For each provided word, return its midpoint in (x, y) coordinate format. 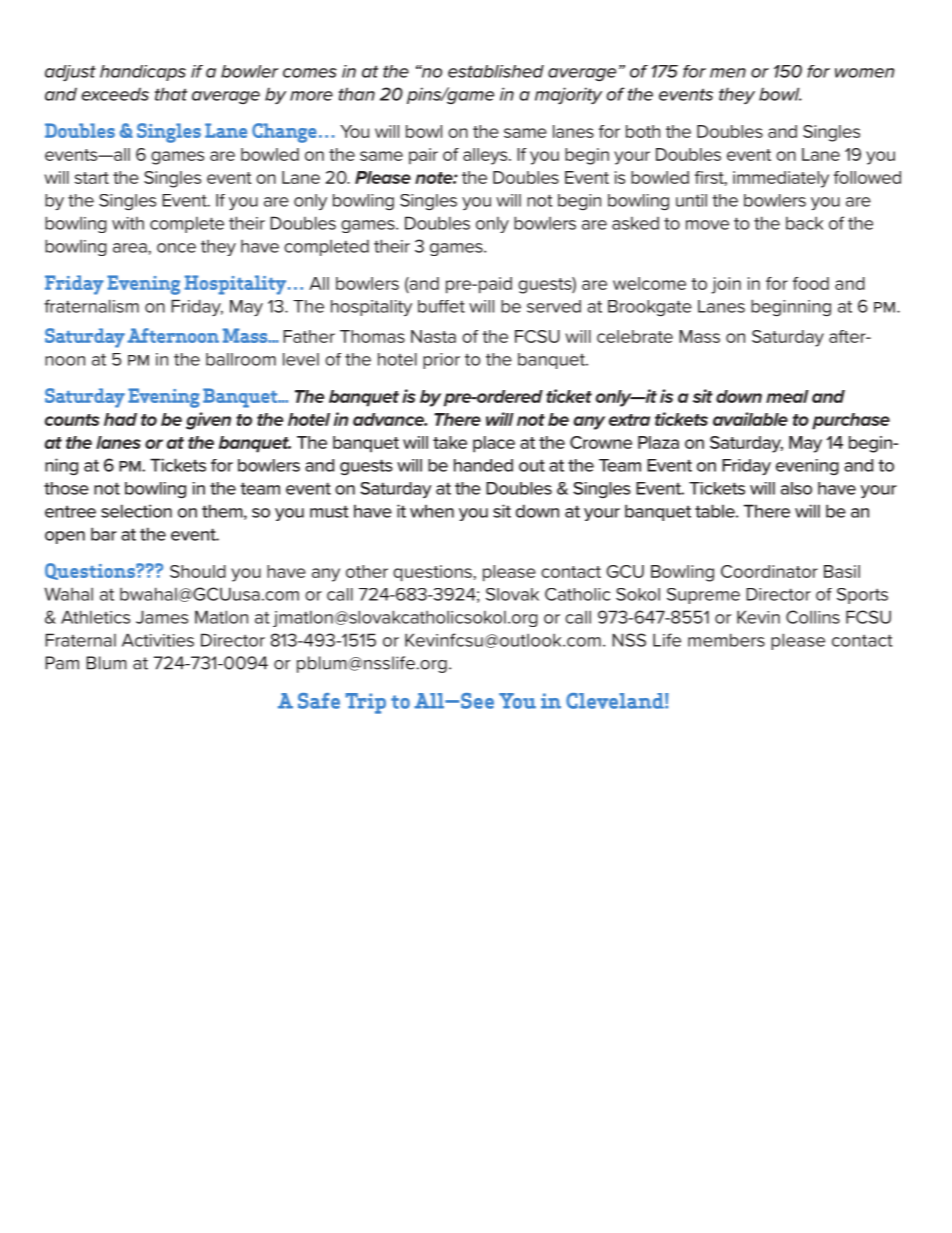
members (726, 640)
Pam (62, 663)
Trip (365, 703)
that (171, 94)
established (496, 71)
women (865, 73)
